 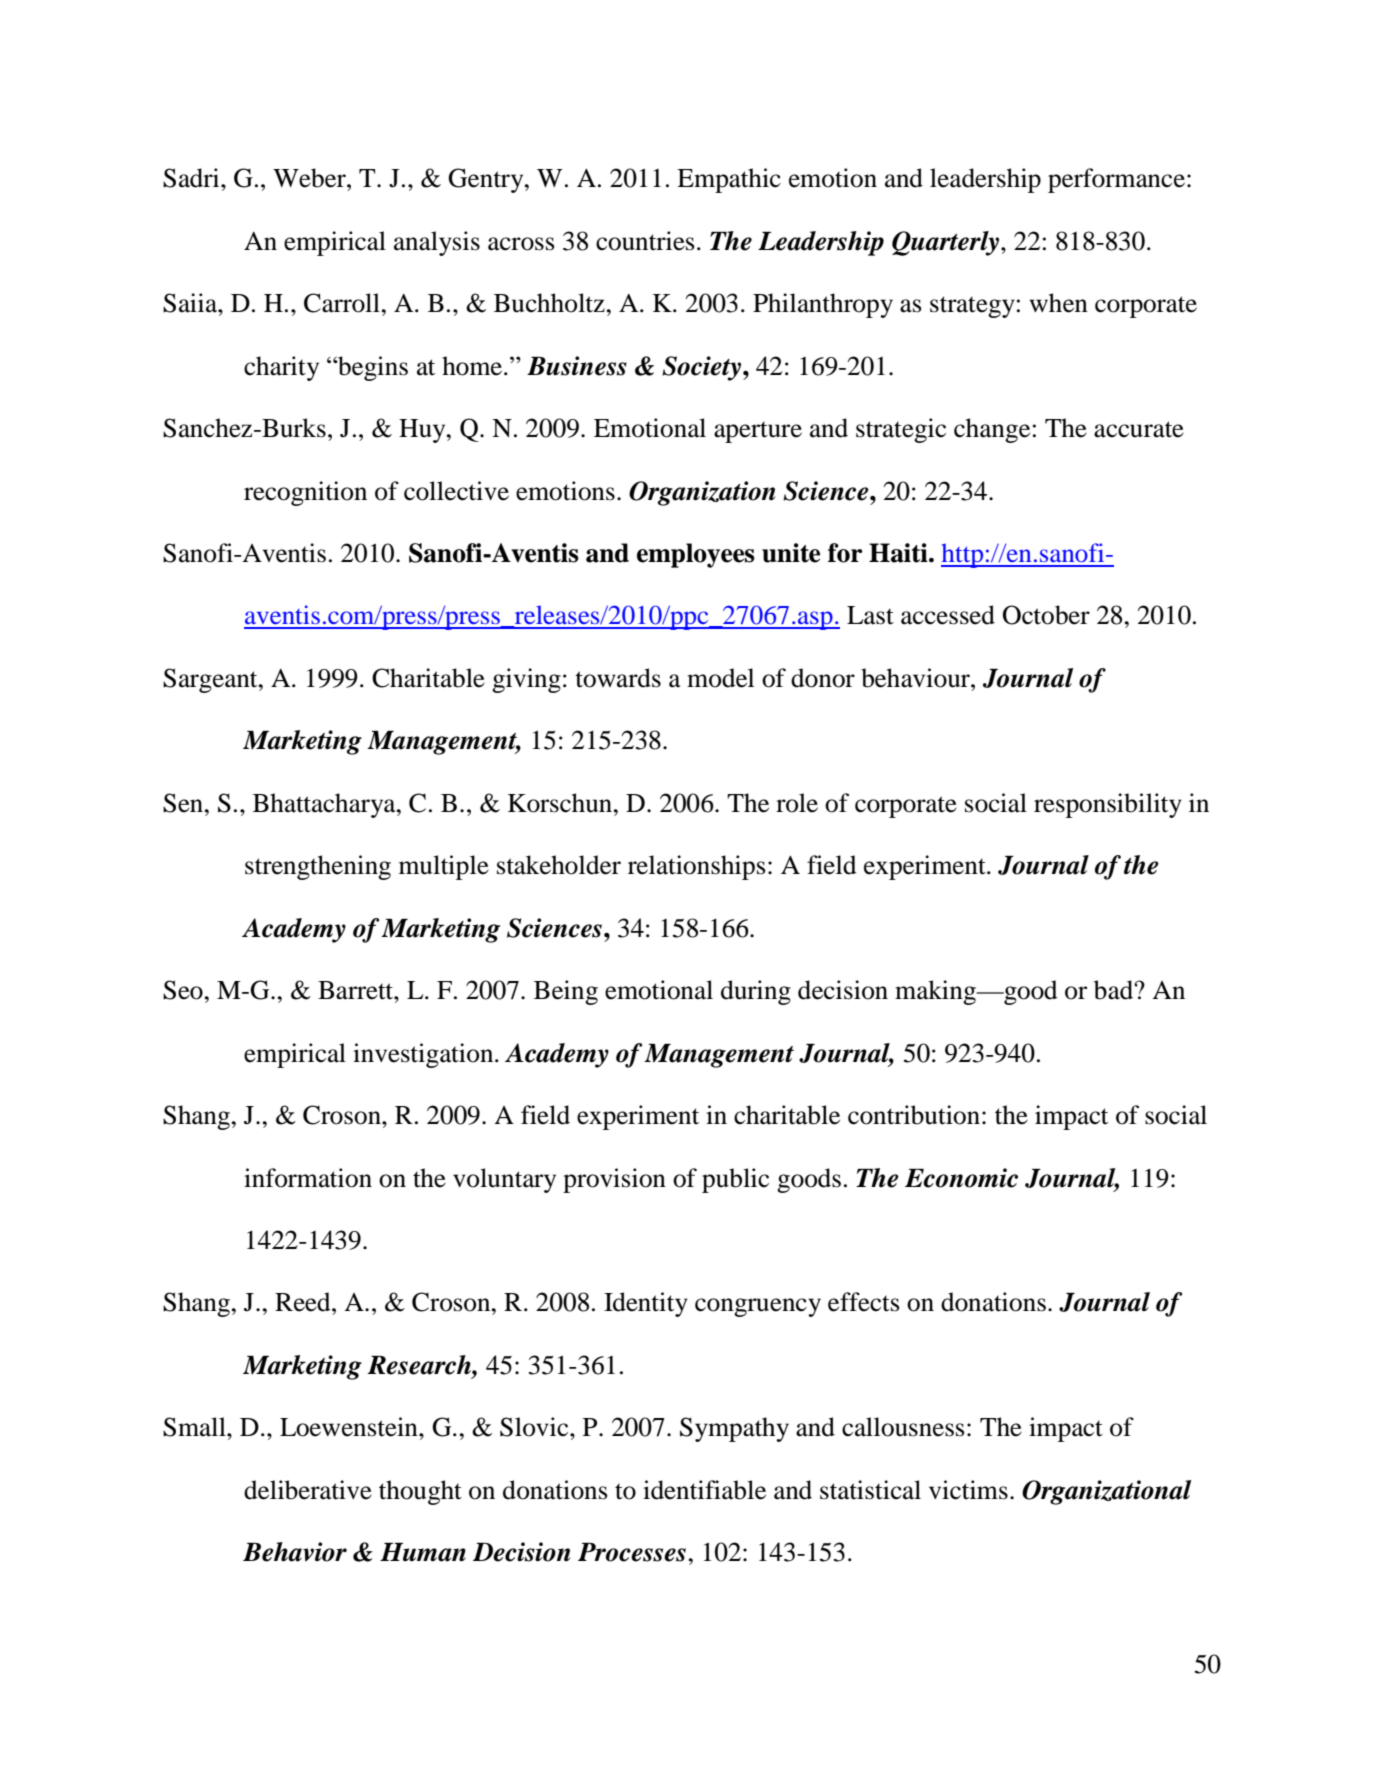 What do you see at coordinates (305, 493) in the screenshot?
I see `recognition` at bounding box center [305, 493].
